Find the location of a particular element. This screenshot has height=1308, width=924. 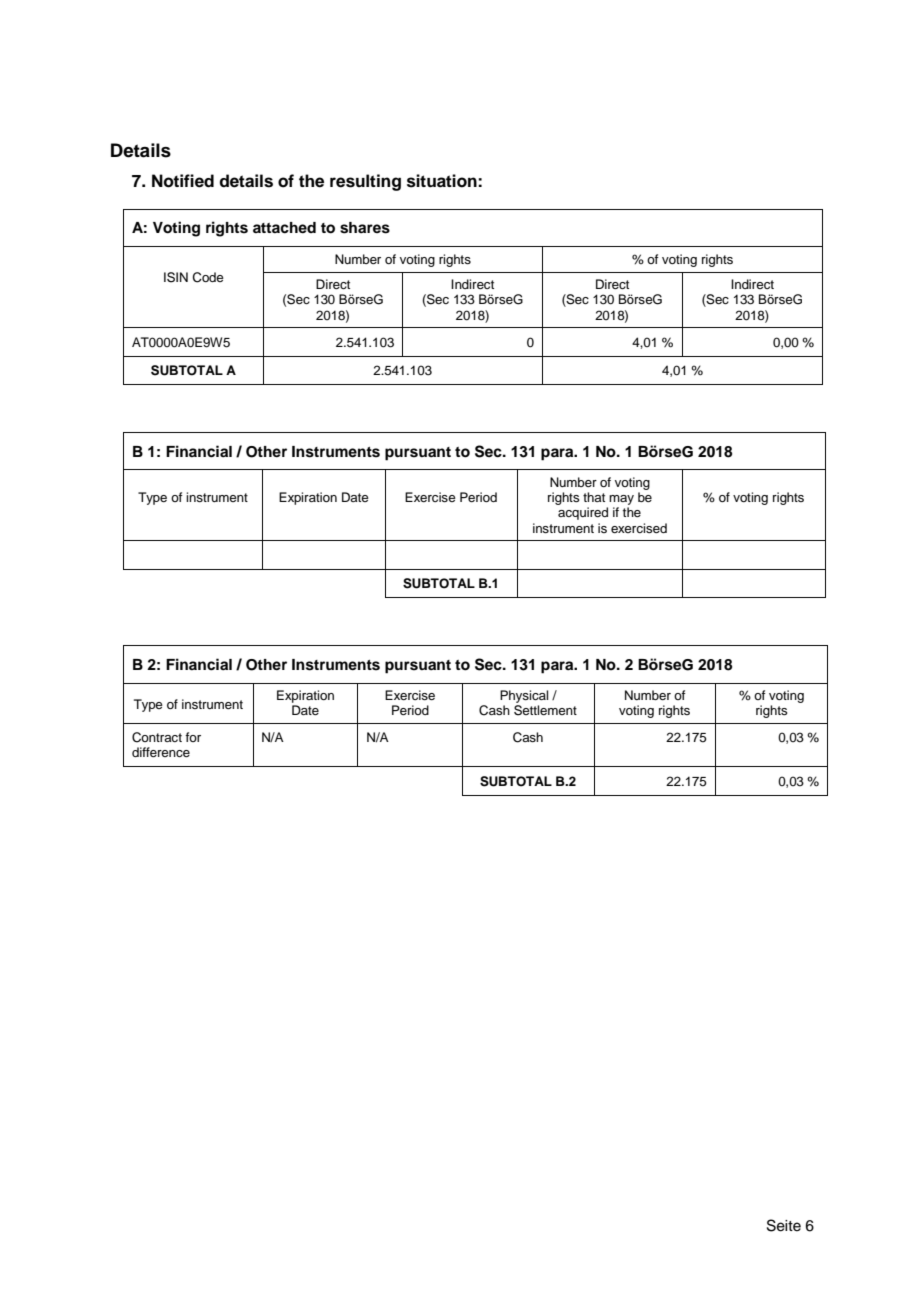

acquired is located at coordinates (583, 513).
